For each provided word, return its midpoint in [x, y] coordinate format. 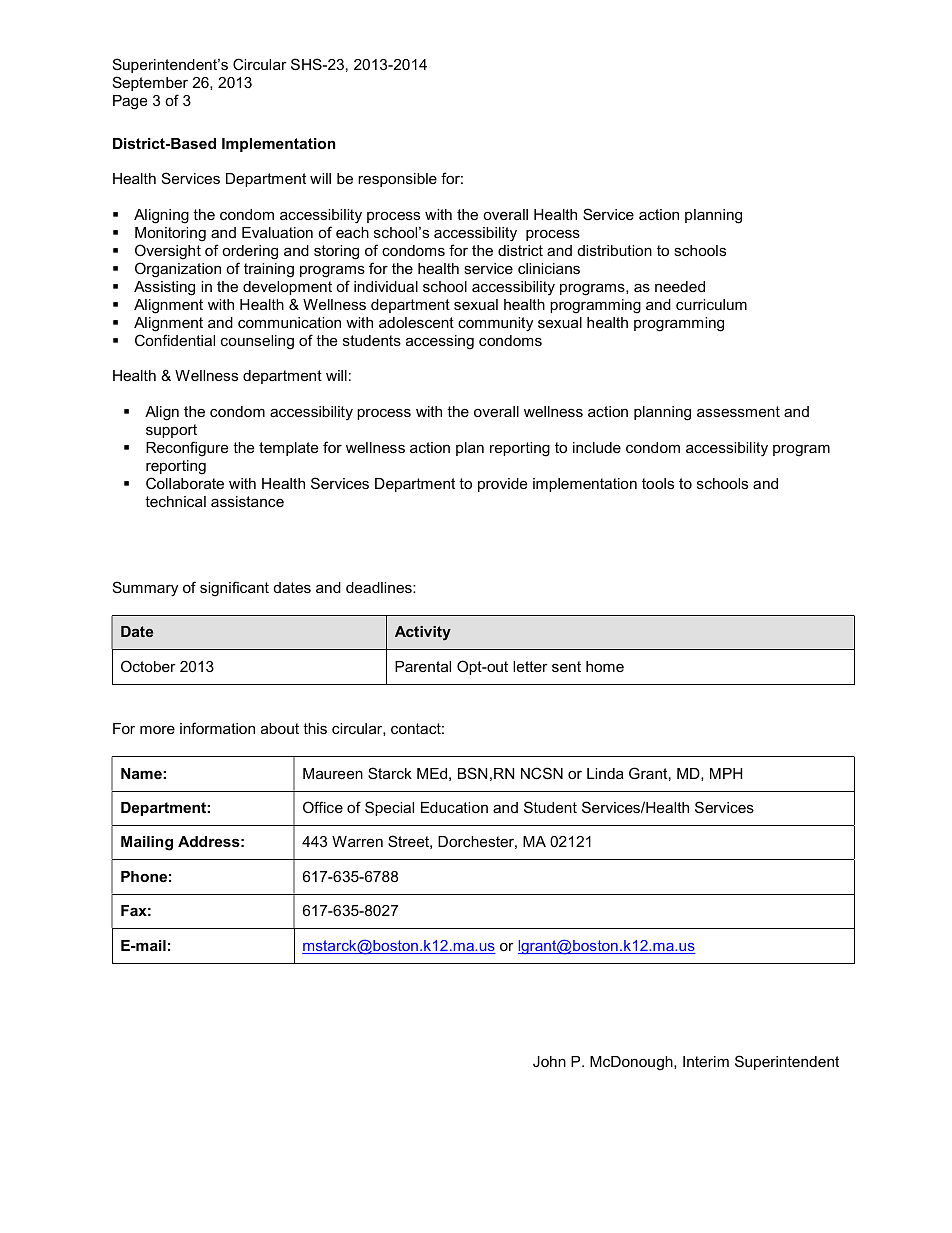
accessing [440, 342]
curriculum [711, 304]
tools [658, 483]
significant [234, 589]
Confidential [175, 340]
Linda [605, 773]
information [217, 728]
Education [454, 807]
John [549, 1061]
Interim [706, 1061]
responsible [397, 180]
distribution [615, 250]
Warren [357, 841]
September [150, 83]
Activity [423, 633]
